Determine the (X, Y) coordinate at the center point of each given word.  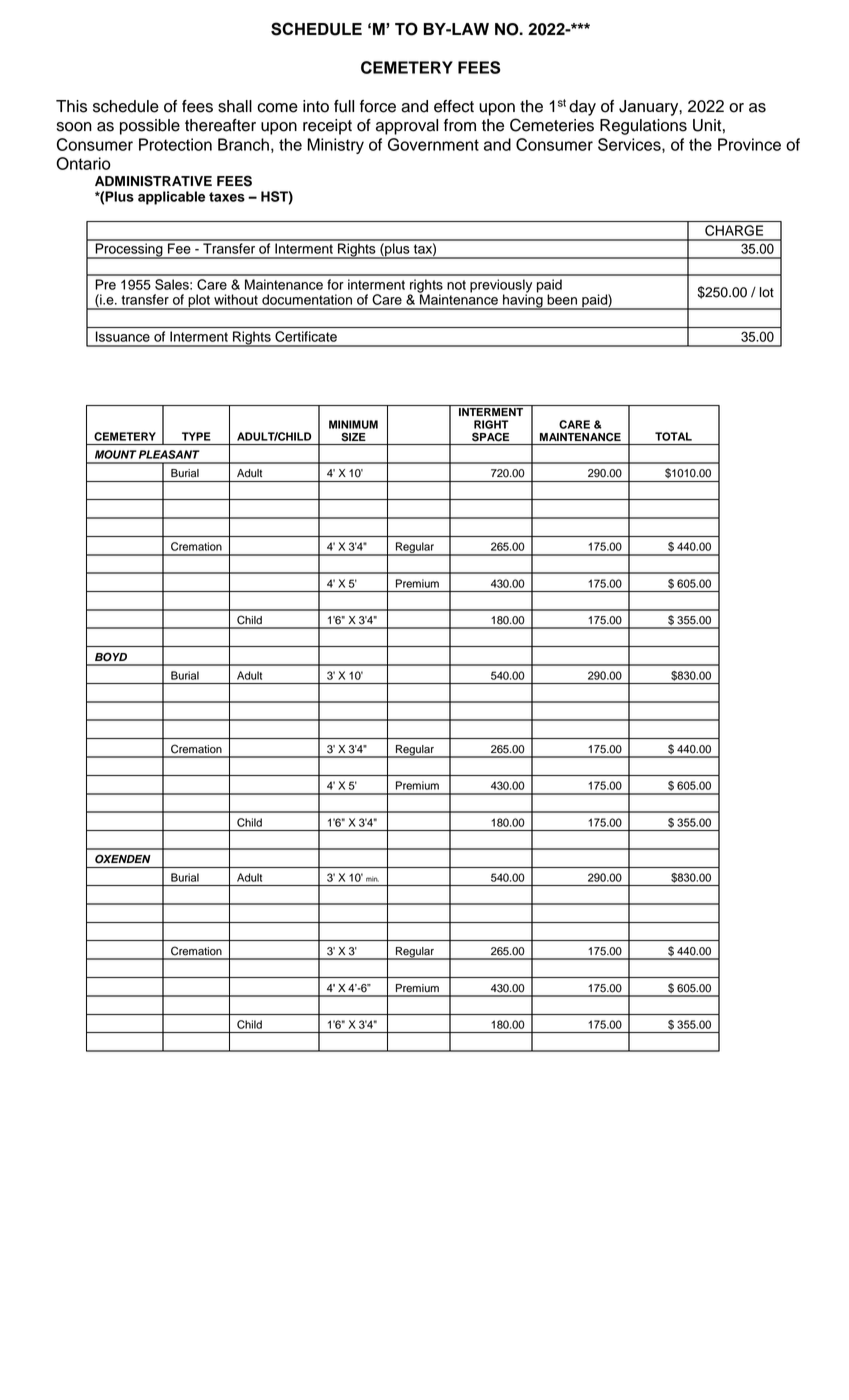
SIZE (354, 437)
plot (199, 302)
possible (150, 127)
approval (407, 127)
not (456, 285)
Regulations (643, 127)
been (562, 299)
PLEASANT (169, 454)
